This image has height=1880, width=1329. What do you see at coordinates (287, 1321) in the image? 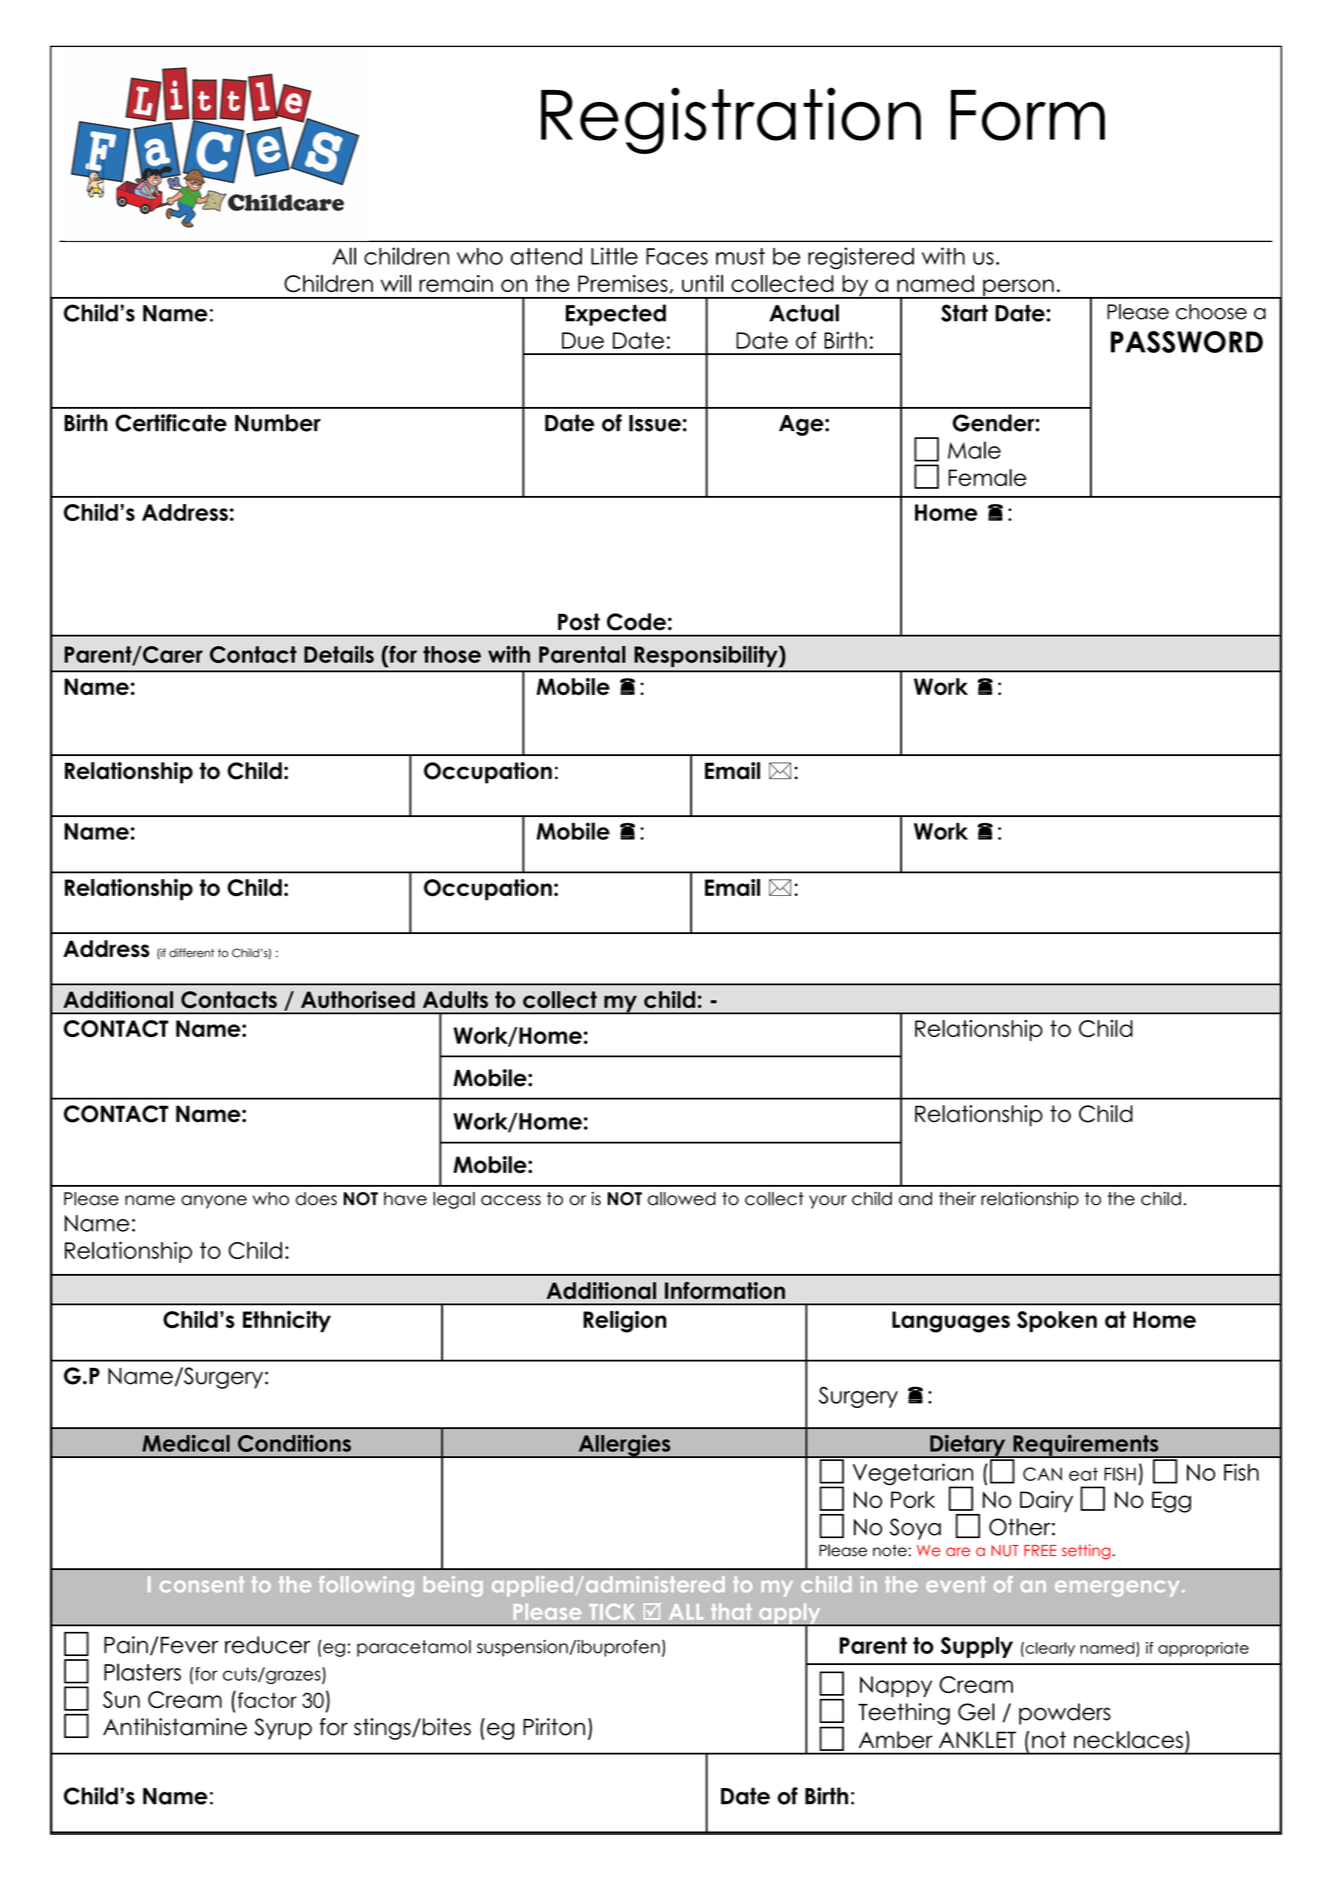
I see `Ethnicity` at bounding box center [287, 1321].
